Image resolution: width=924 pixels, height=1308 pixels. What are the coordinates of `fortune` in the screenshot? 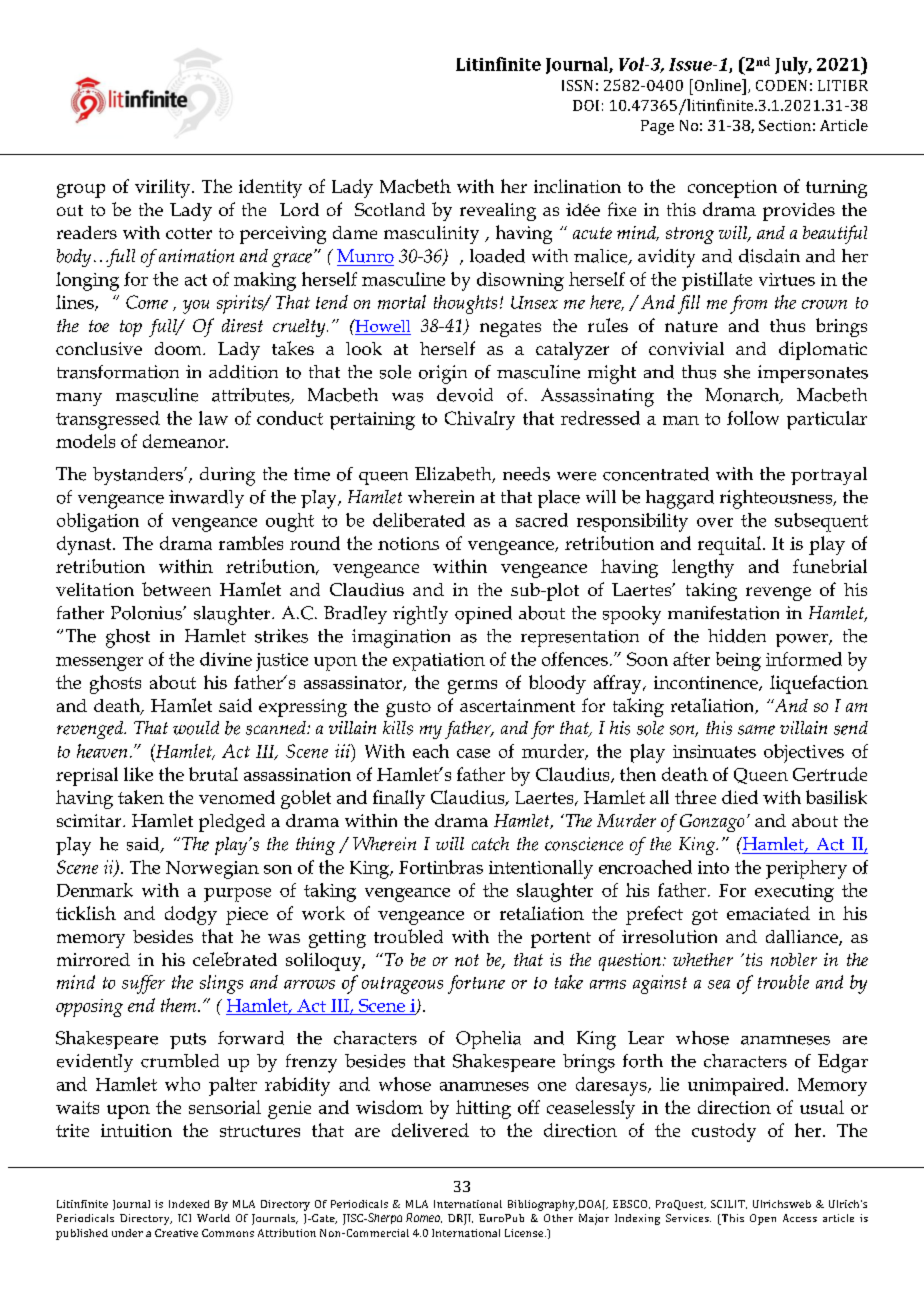 It's located at (476, 984).
